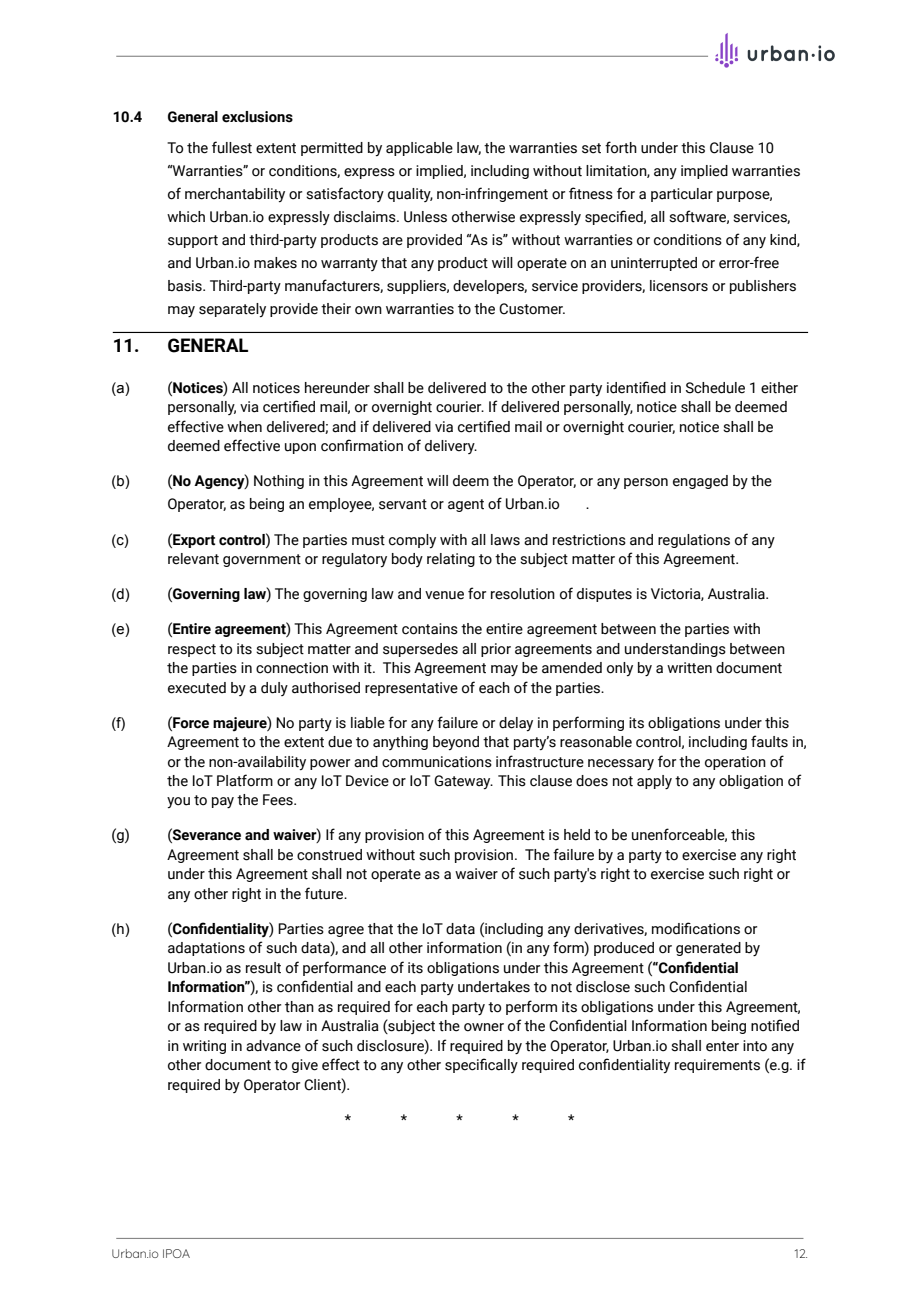 This document has height=1307, width=924. I want to click on enter, so click(722, 1046).
